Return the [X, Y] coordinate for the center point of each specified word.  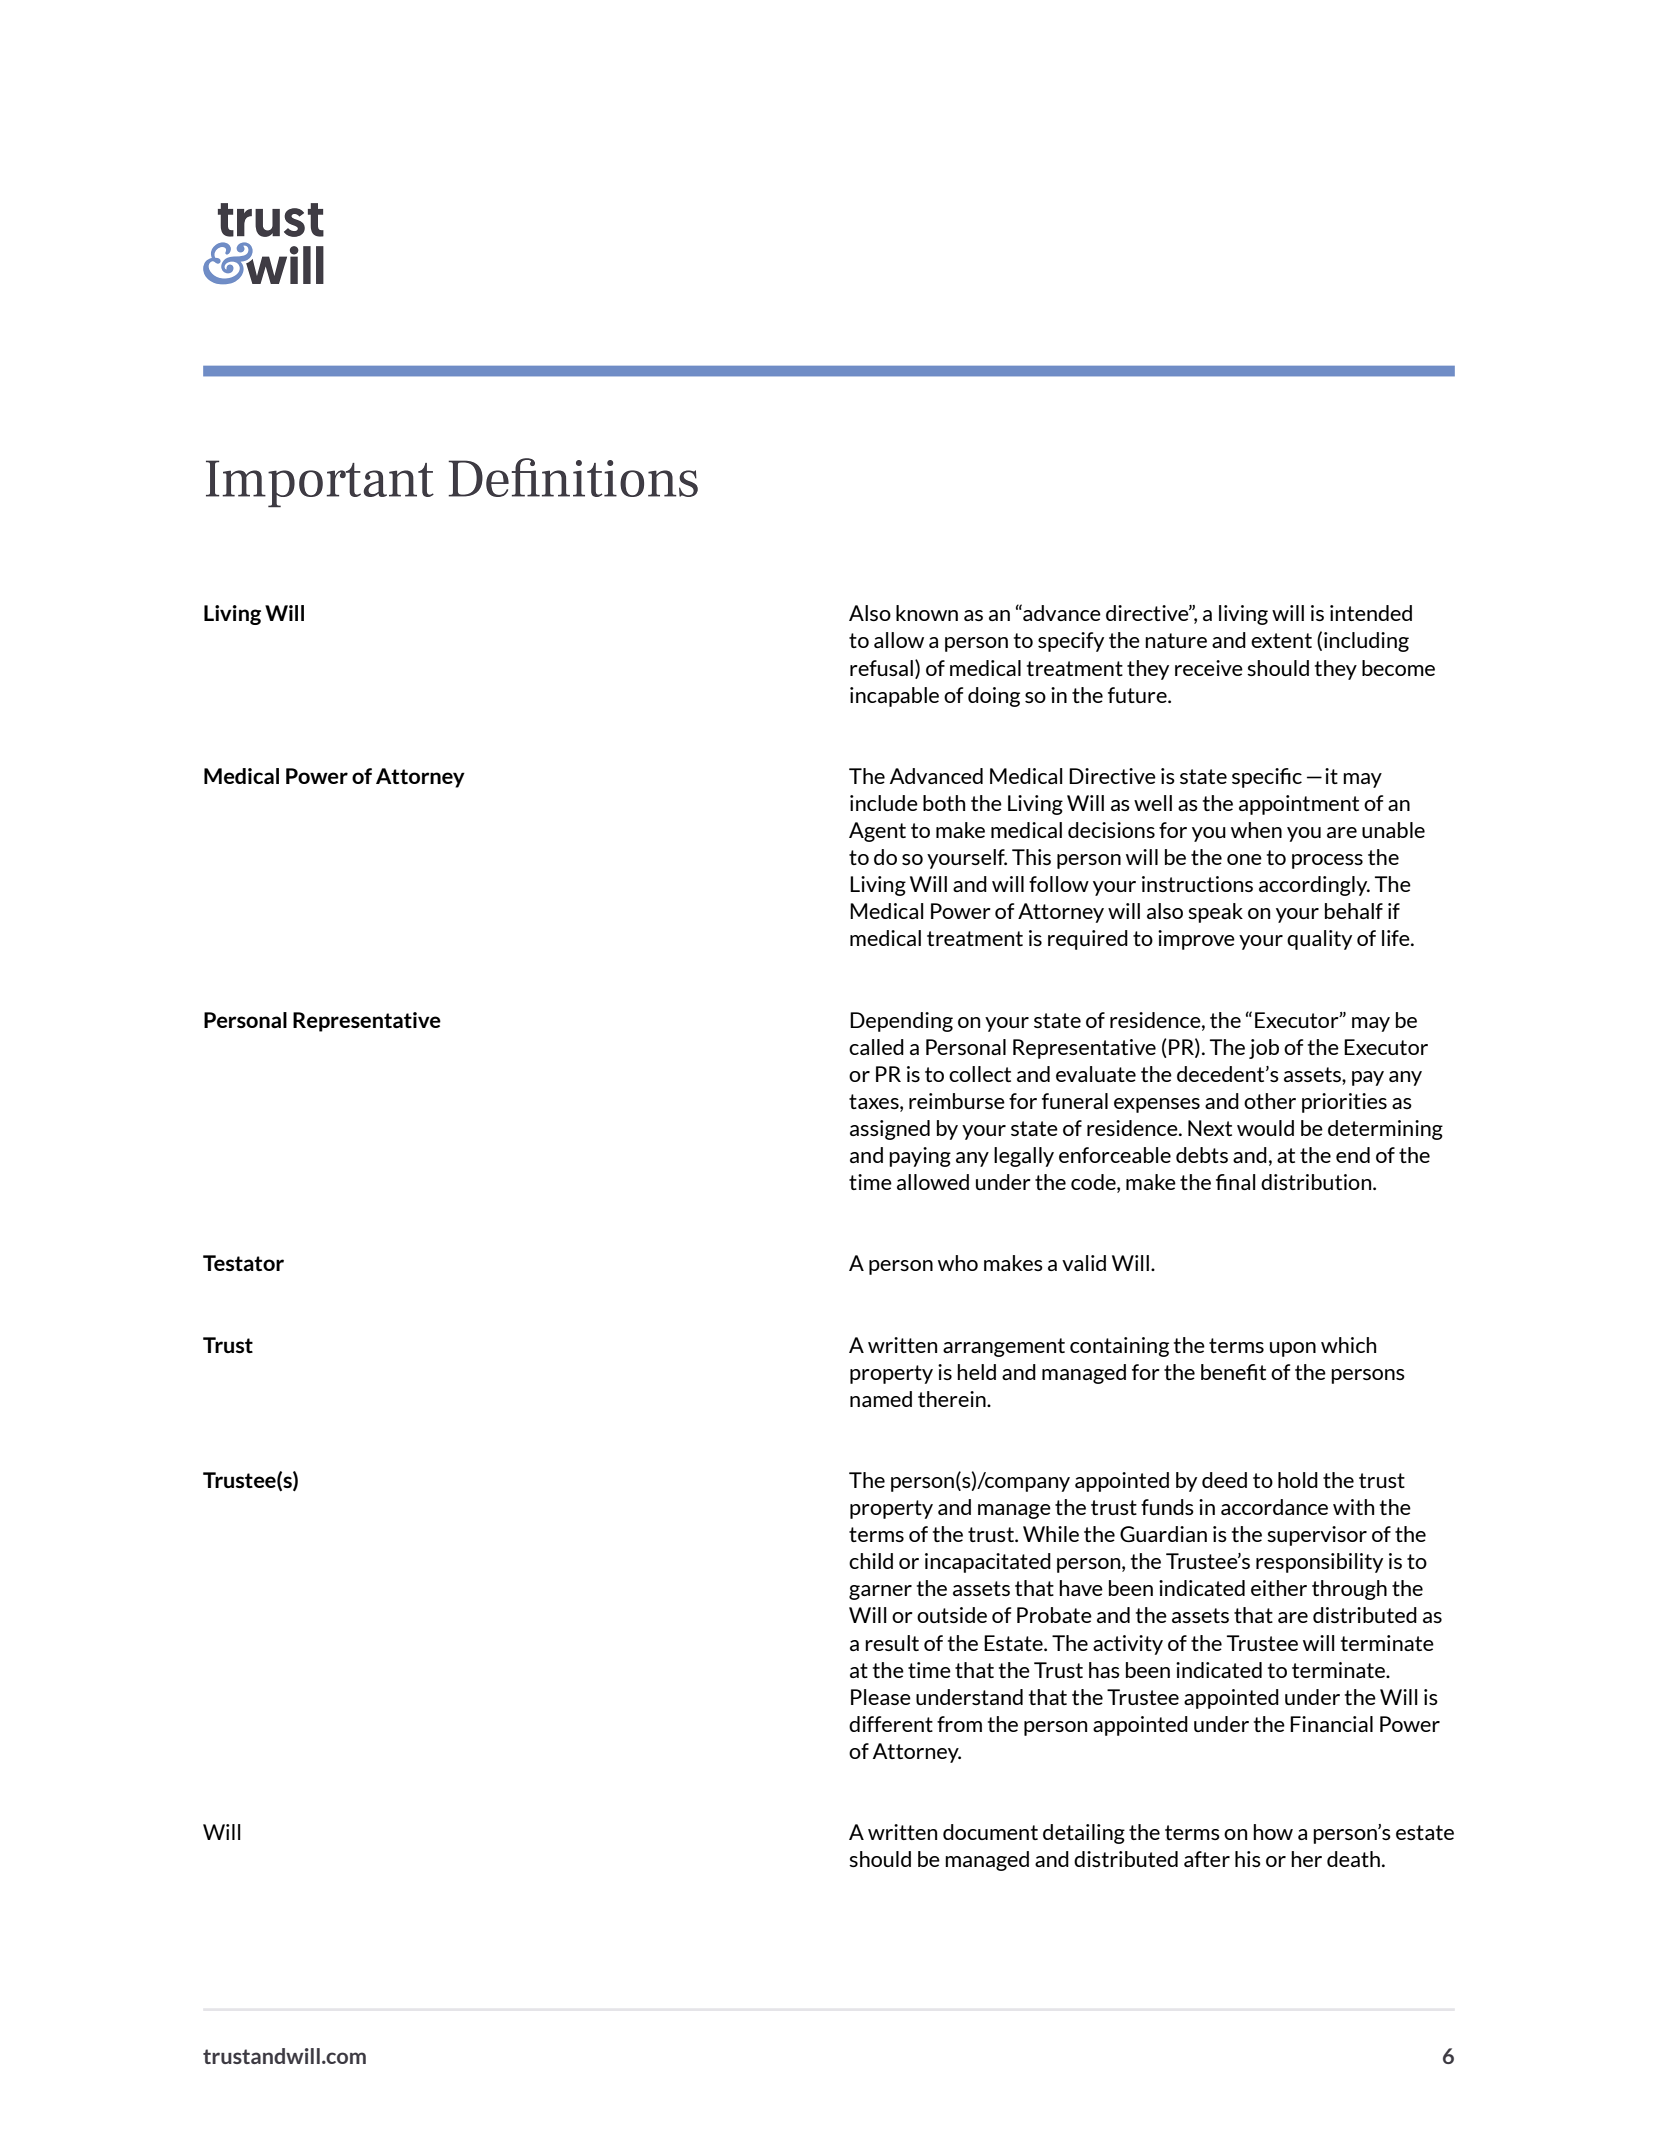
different [891, 1724]
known [927, 613]
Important [320, 483]
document [990, 1832]
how [1273, 1832]
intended [1371, 613]
